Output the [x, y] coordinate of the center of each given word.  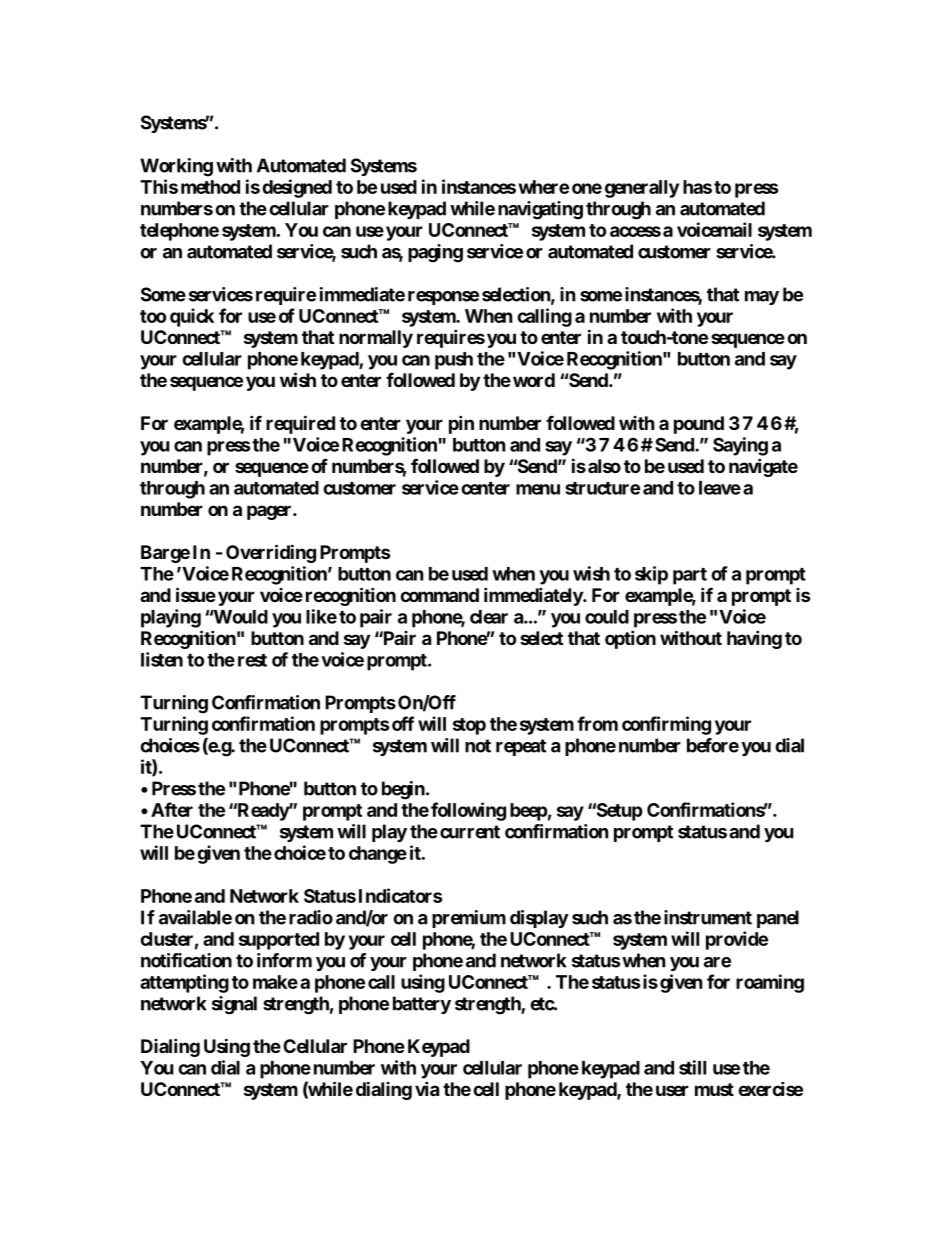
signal [234, 1005]
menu [538, 489]
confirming [666, 725]
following [468, 811]
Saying [740, 446]
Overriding [271, 553]
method [210, 187]
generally [642, 189]
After [172, 809]
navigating [540, 210]
